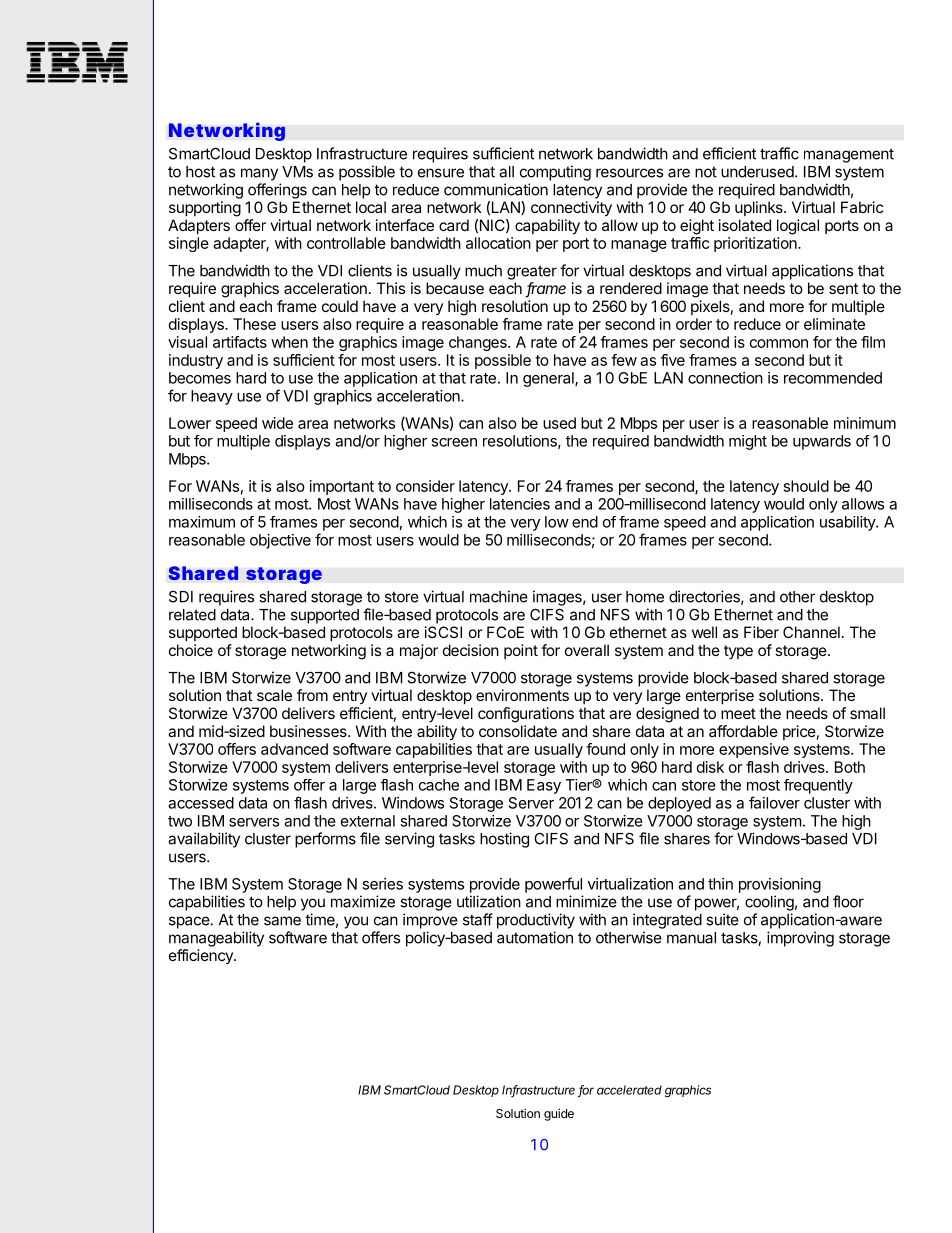  Describe the element at coordinates (259, 174) in the document. I see `many` at that location.
